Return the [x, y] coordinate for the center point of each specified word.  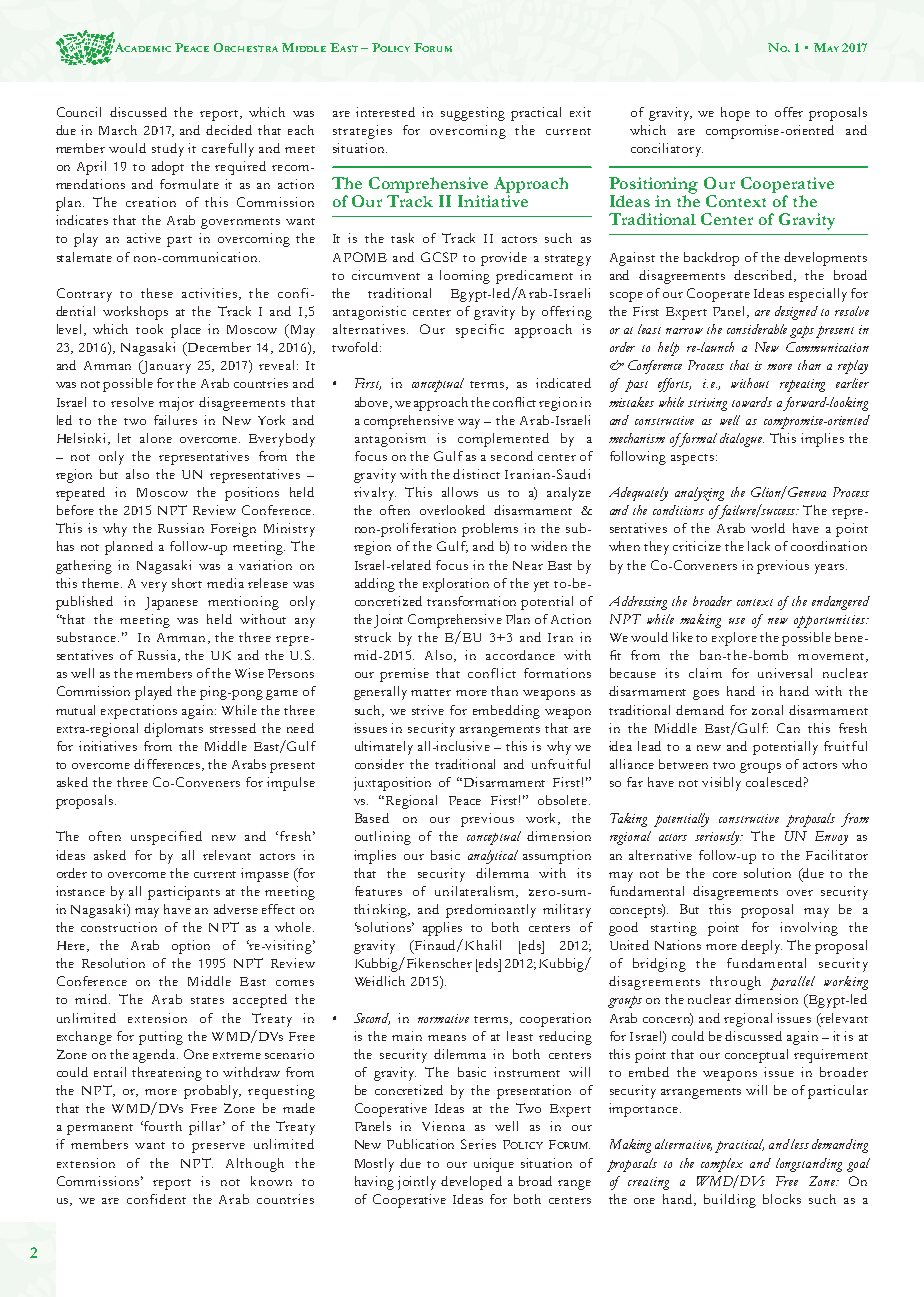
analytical [493, 857]
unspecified [166, 838]
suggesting [473, 114]
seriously [718, 838]
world [768, 528]
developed [471, 1183]
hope [735, 114]
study [168, 150]
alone [156, 438]
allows [460, 492]
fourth [162, 1126]
